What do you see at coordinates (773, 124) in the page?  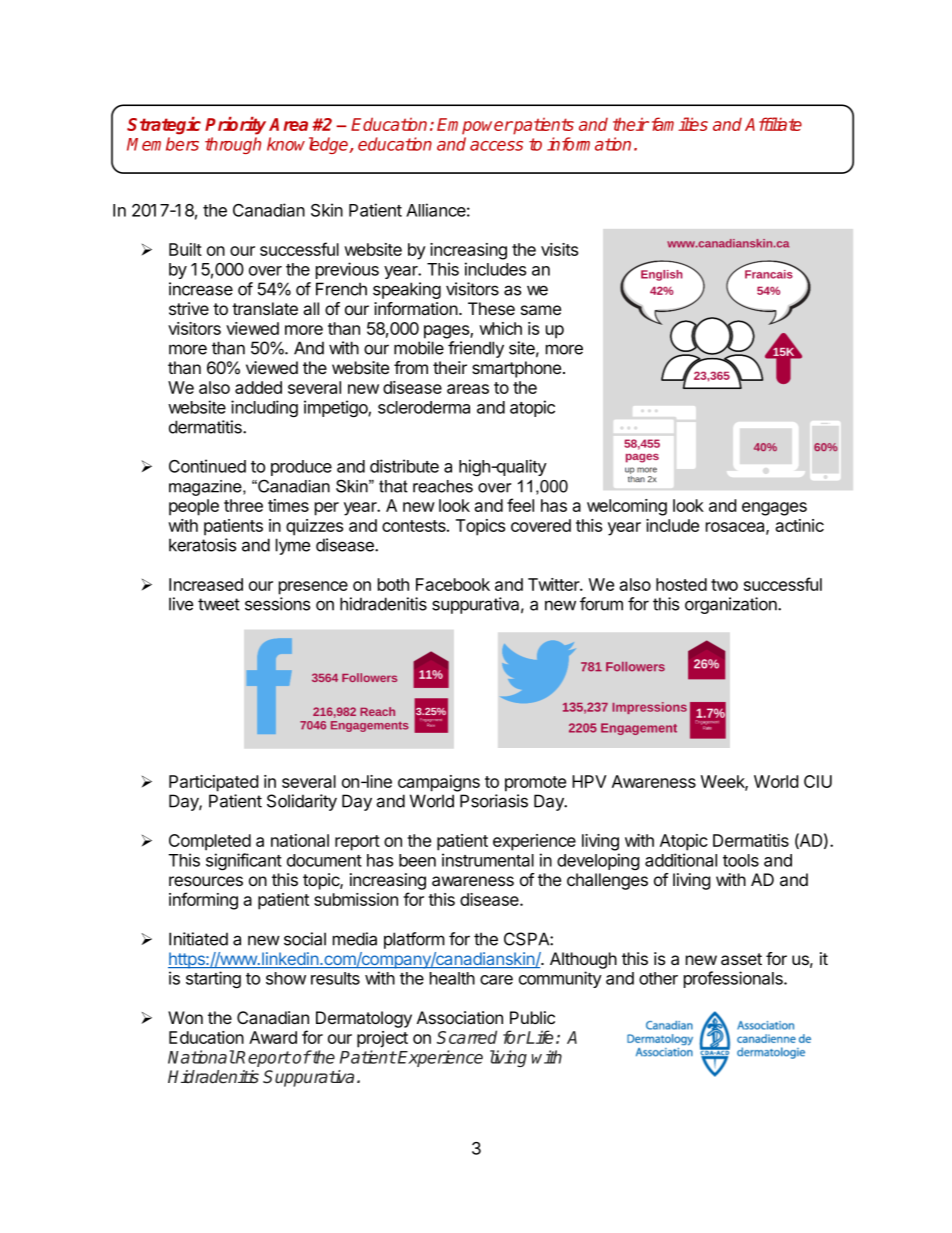 I see `Affiliate` at bounding box center [773, 124].
